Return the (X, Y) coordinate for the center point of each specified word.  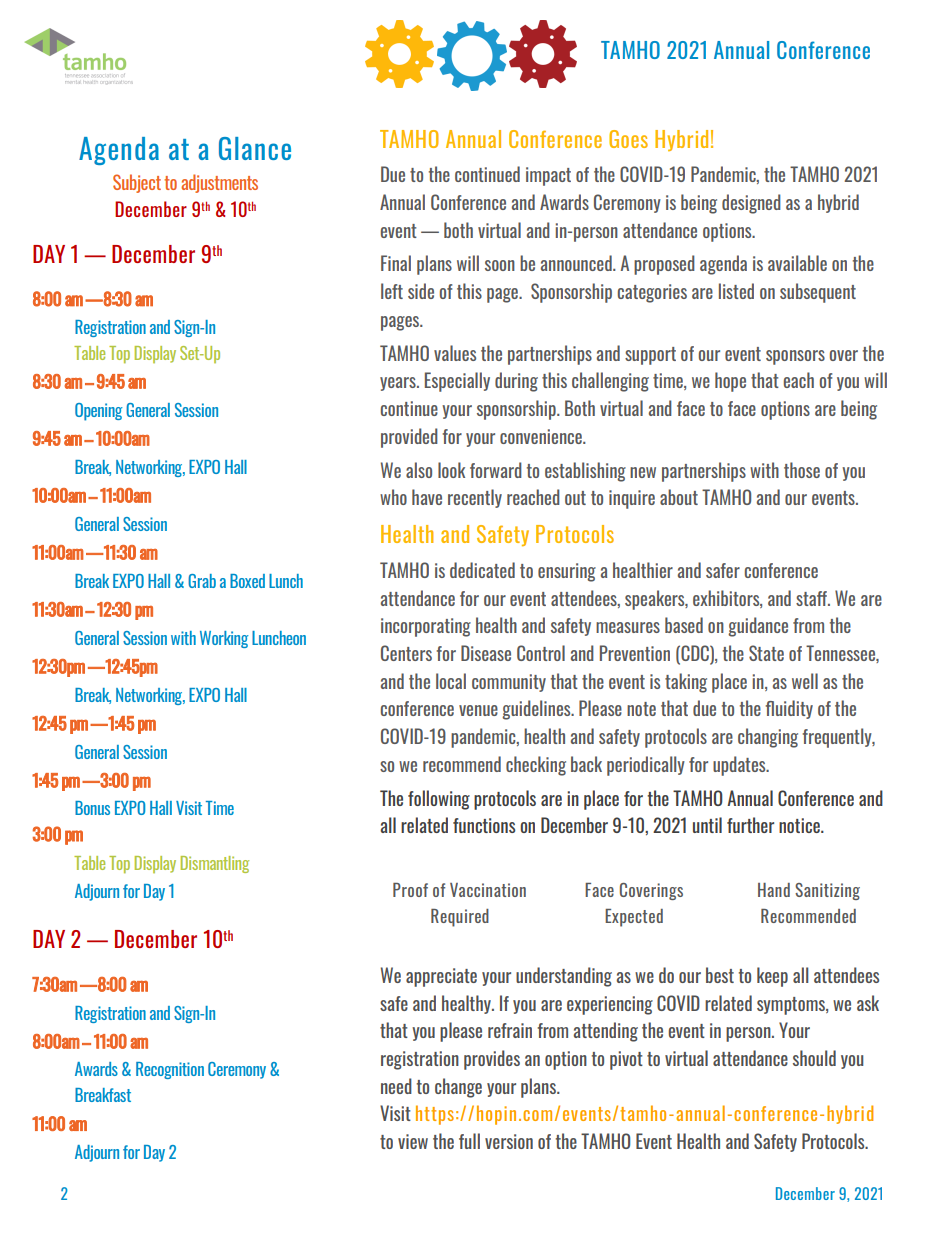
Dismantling (215, 864)
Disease (486, 653)
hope (730, 382)
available (797, 263)
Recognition (170, 1070)
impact (548, 176)
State (766, 653)
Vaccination (488, 890)
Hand (774, 890)
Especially (457, 382)
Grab (202, 581)
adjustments (219, 183)
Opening (99, 412)
